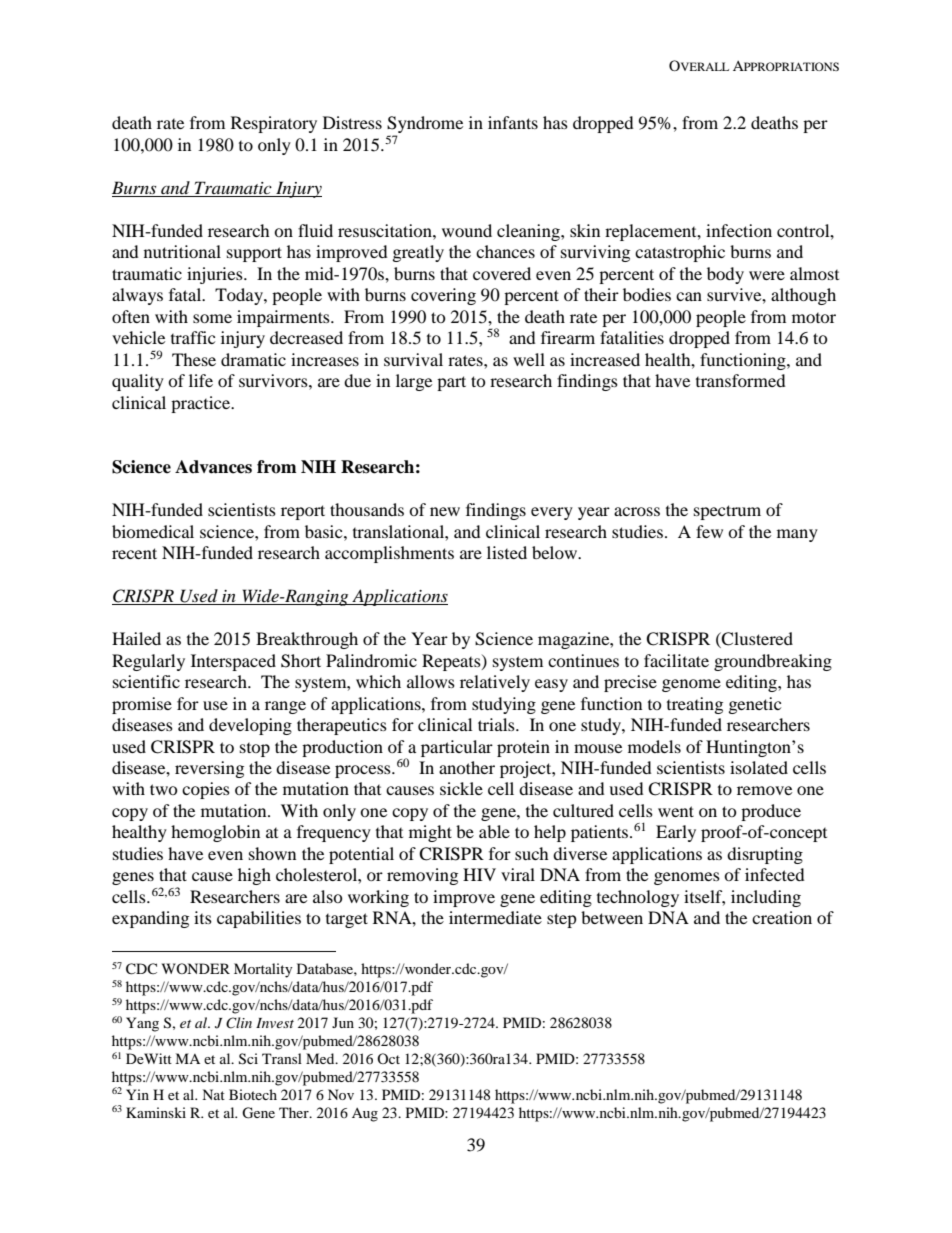 The width and height of the document is (952, 1233). What do you see at coordinates (452, 662) in the document?
I see `Repeats` at bounding box center [452, 662].
